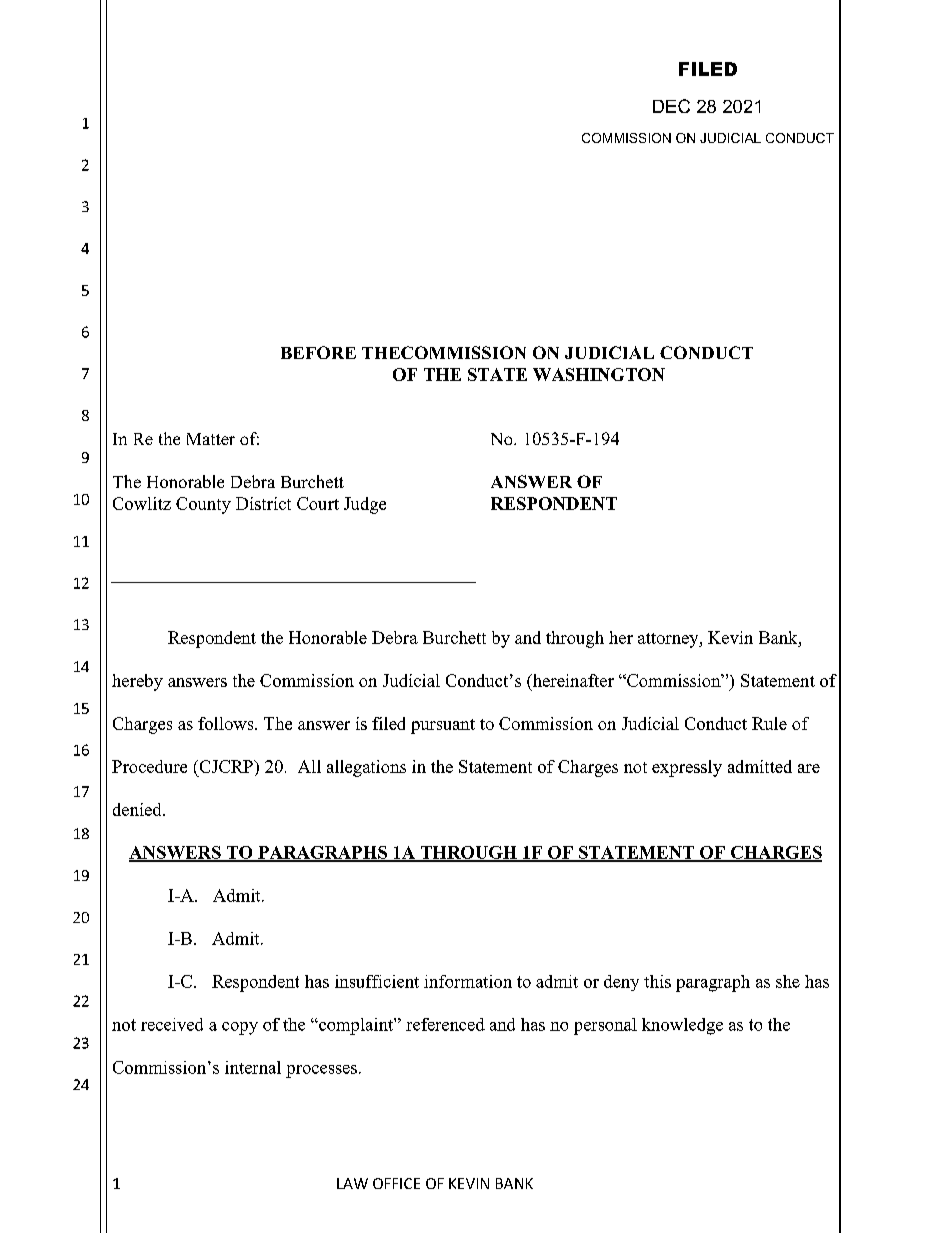 The height and width of the screenshot is (1233, 952). I want to click on pursuant, so click(443, 726).
